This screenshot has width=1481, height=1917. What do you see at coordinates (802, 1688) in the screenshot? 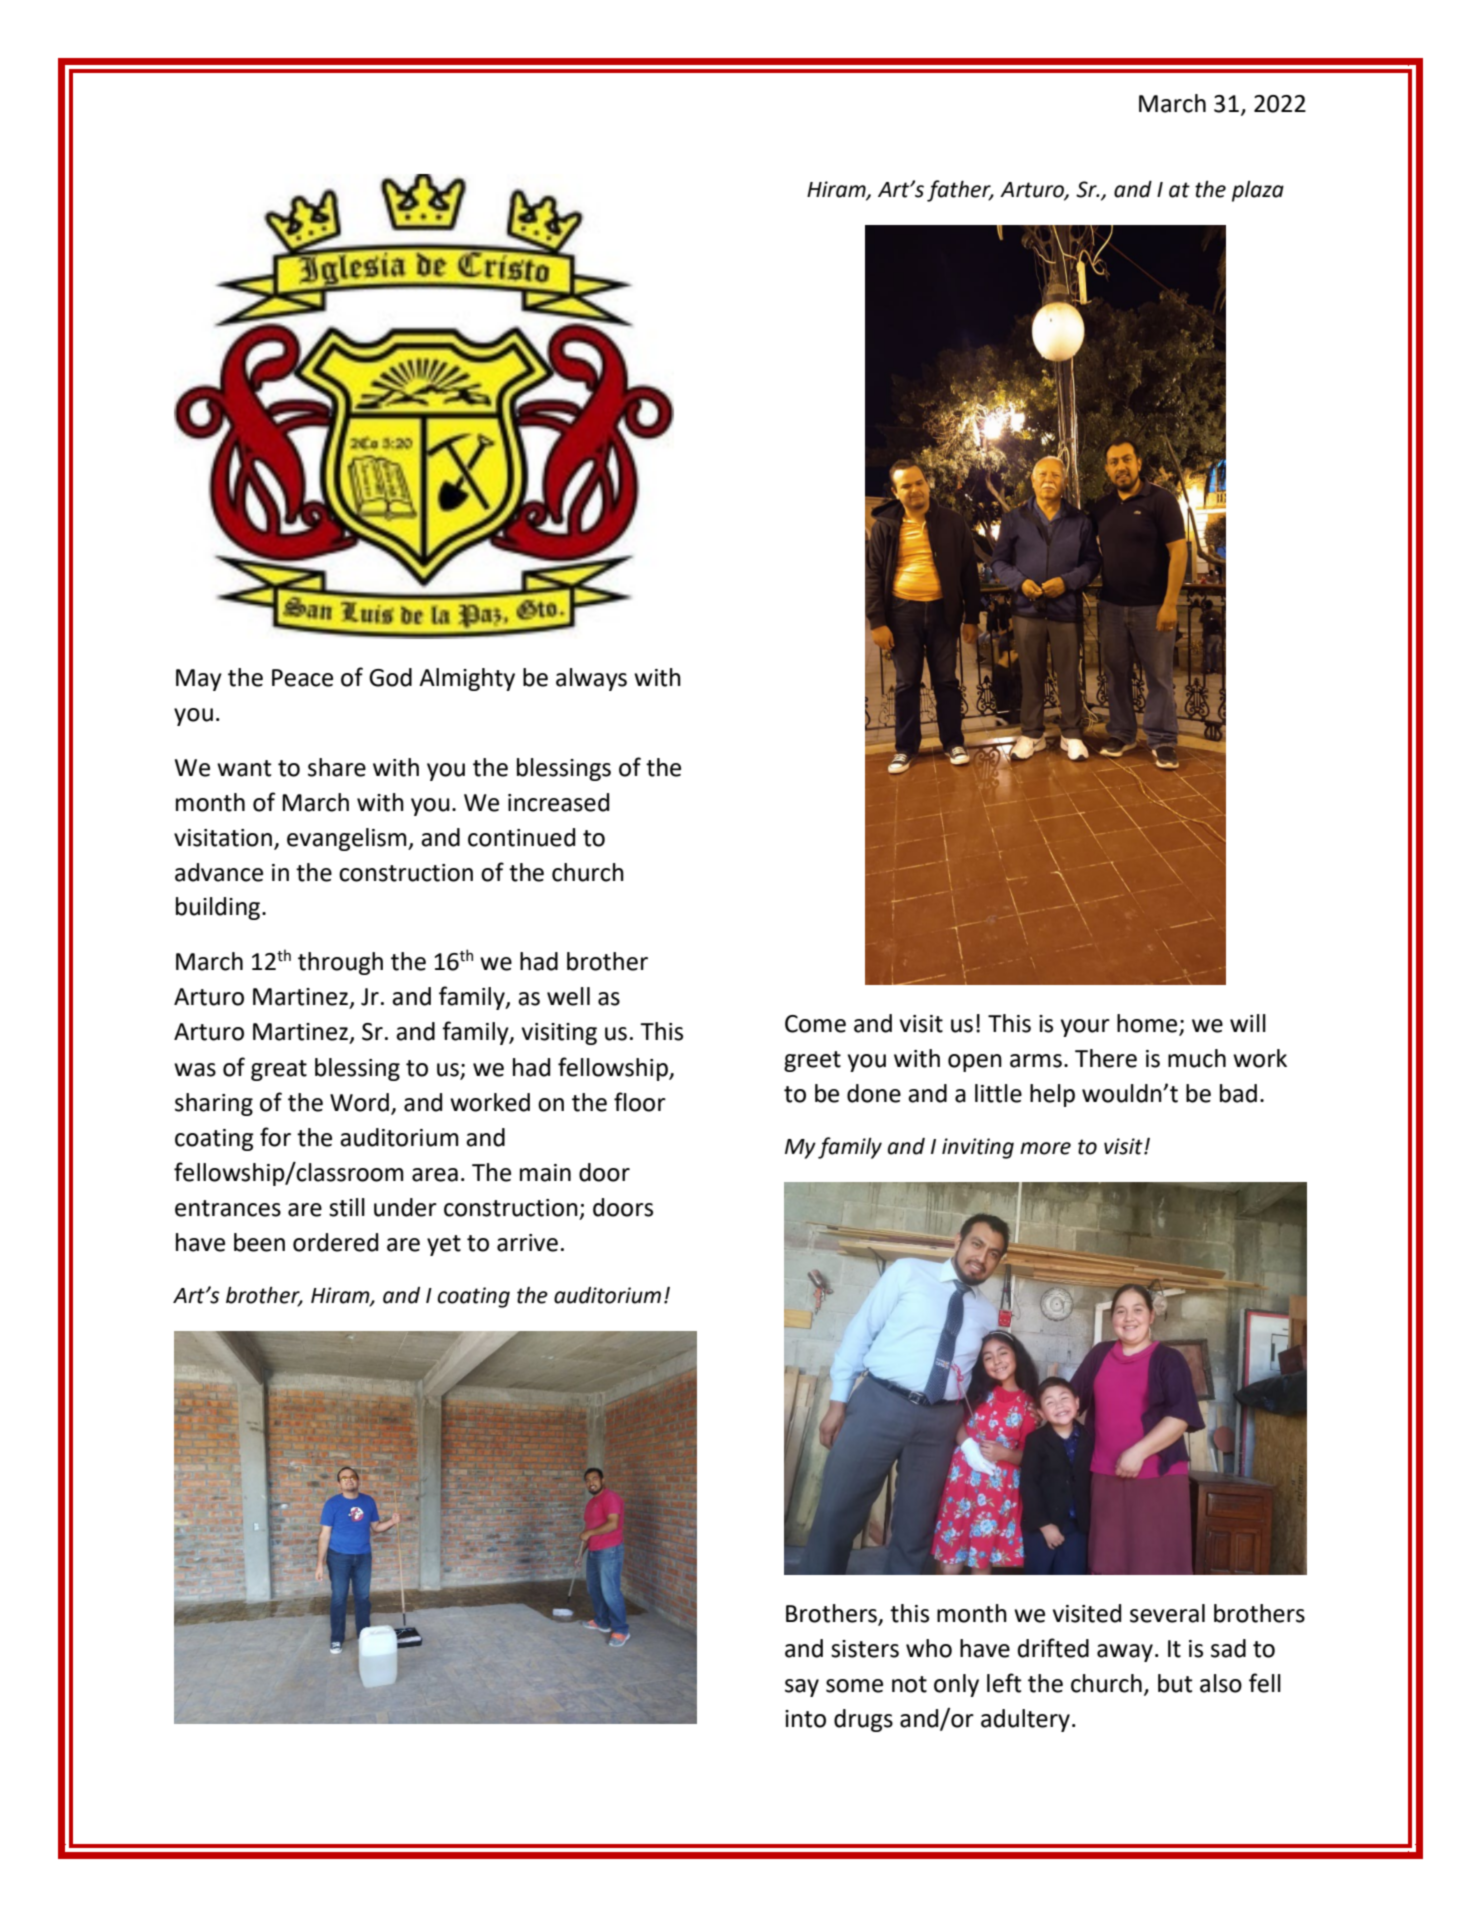
I see `say` at bounding box center [802, 1688].
